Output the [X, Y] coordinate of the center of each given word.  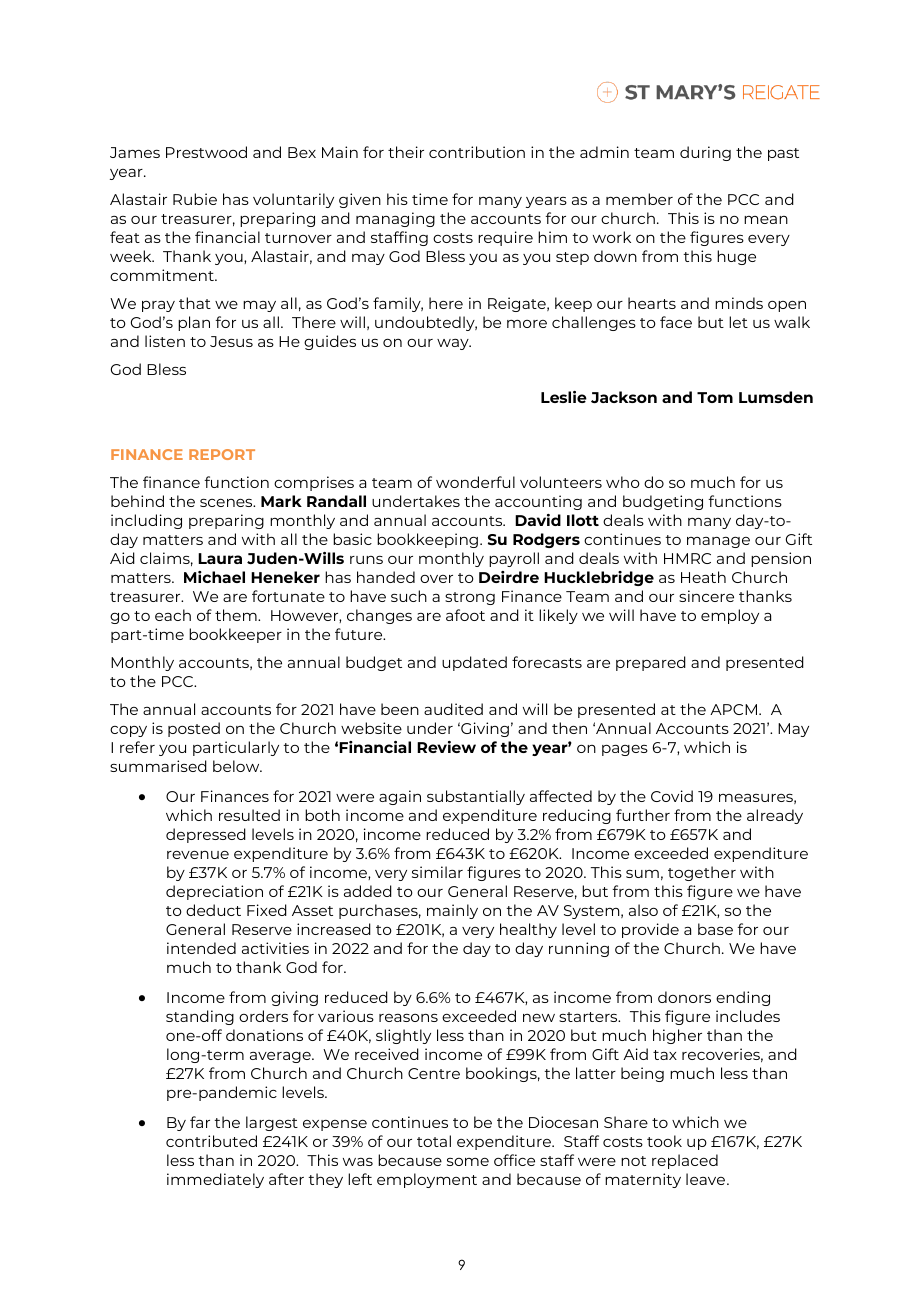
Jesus [231, 341]
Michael [214, 577]
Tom [715, 397]
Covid [672, 796]
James [135, 152]
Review [446, 747]
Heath [703, 577]
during [705, 153]
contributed [211, 1141]
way [454, 344]
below [237, 766]
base [715, 929]
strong [470, 598]
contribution [477, 152]
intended [201, 948]
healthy [528, 930]
